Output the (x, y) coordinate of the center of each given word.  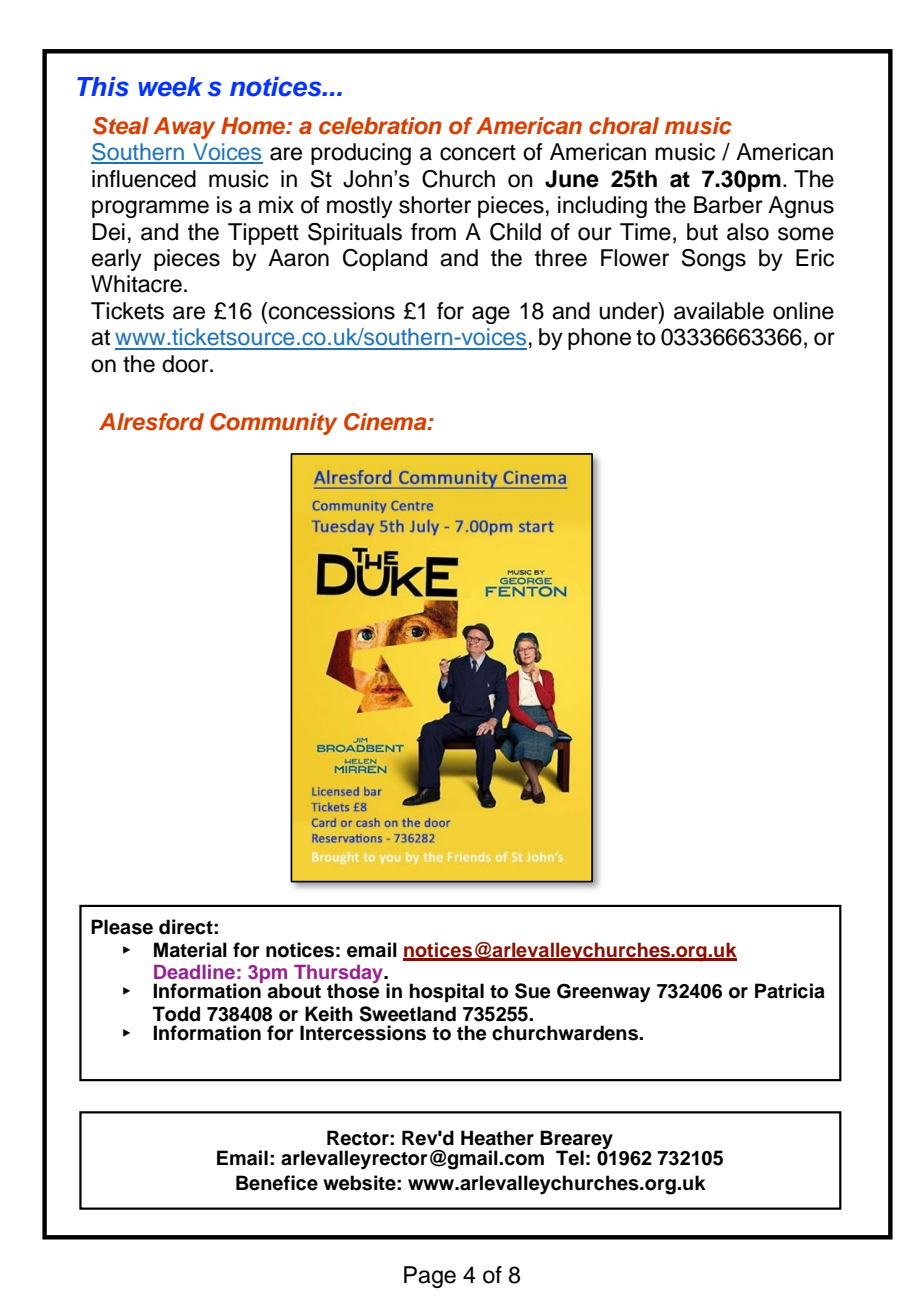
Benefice (277, 1183)
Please (122, 927)
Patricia (790, 991)
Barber (728, 205)
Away (184, 128)
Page (430, 1277)
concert (478, 153)
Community (273, 424)
